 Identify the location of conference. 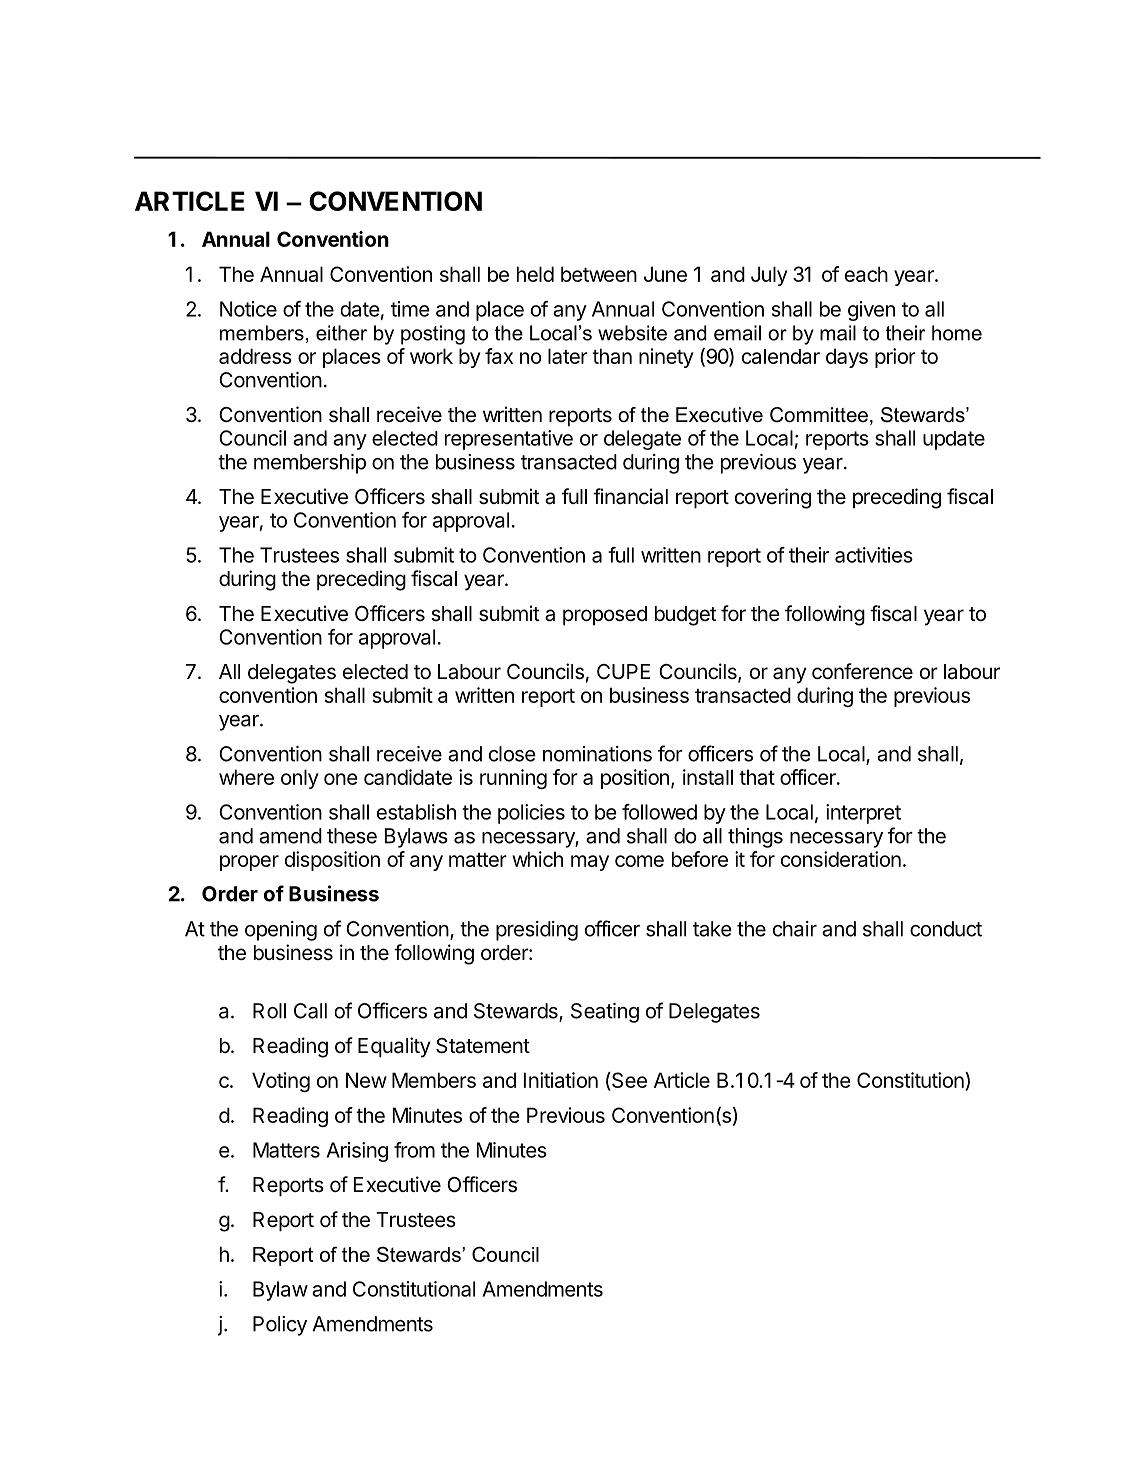
(862, 671).
